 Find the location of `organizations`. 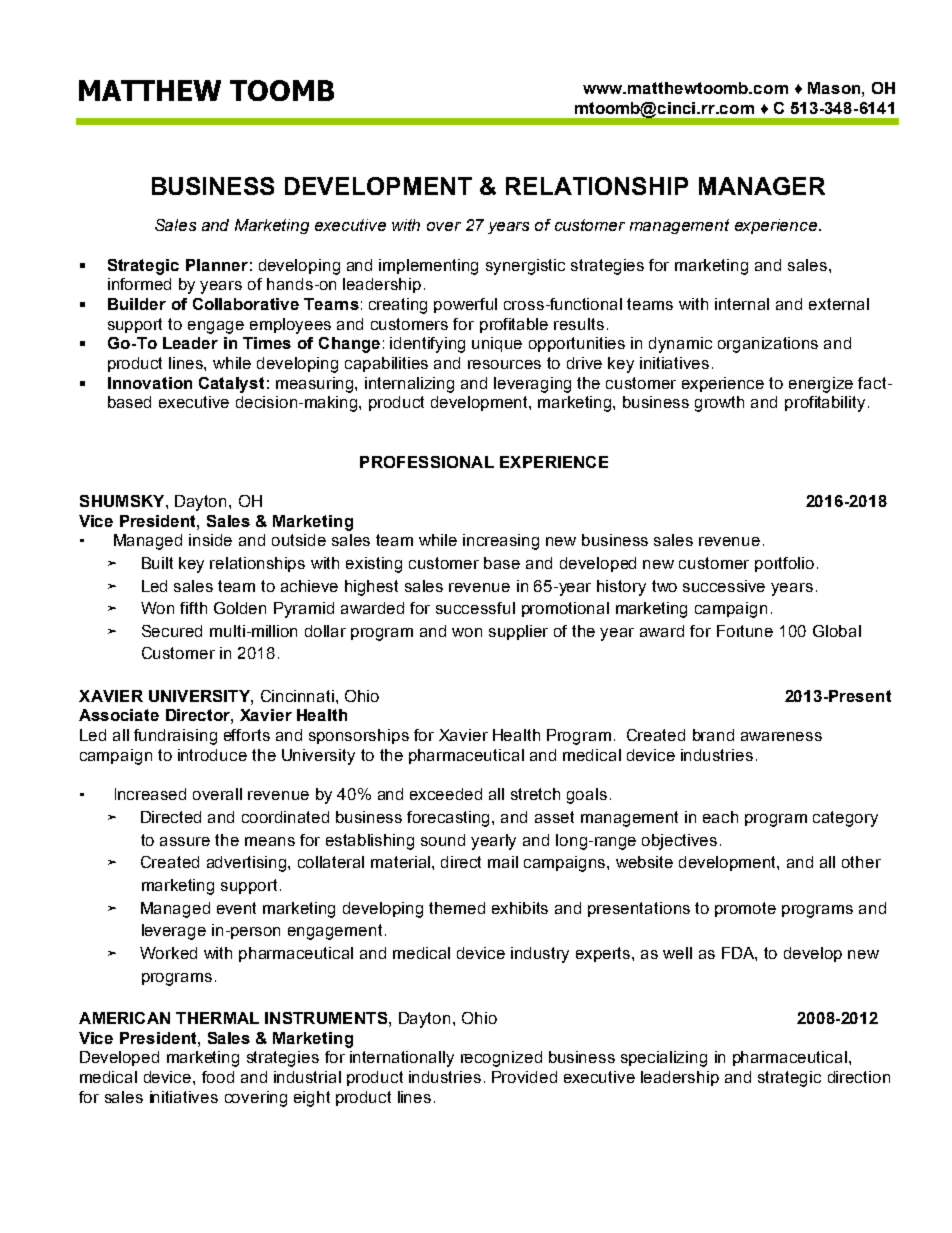

organizations is located at coordinates (768, 345).
